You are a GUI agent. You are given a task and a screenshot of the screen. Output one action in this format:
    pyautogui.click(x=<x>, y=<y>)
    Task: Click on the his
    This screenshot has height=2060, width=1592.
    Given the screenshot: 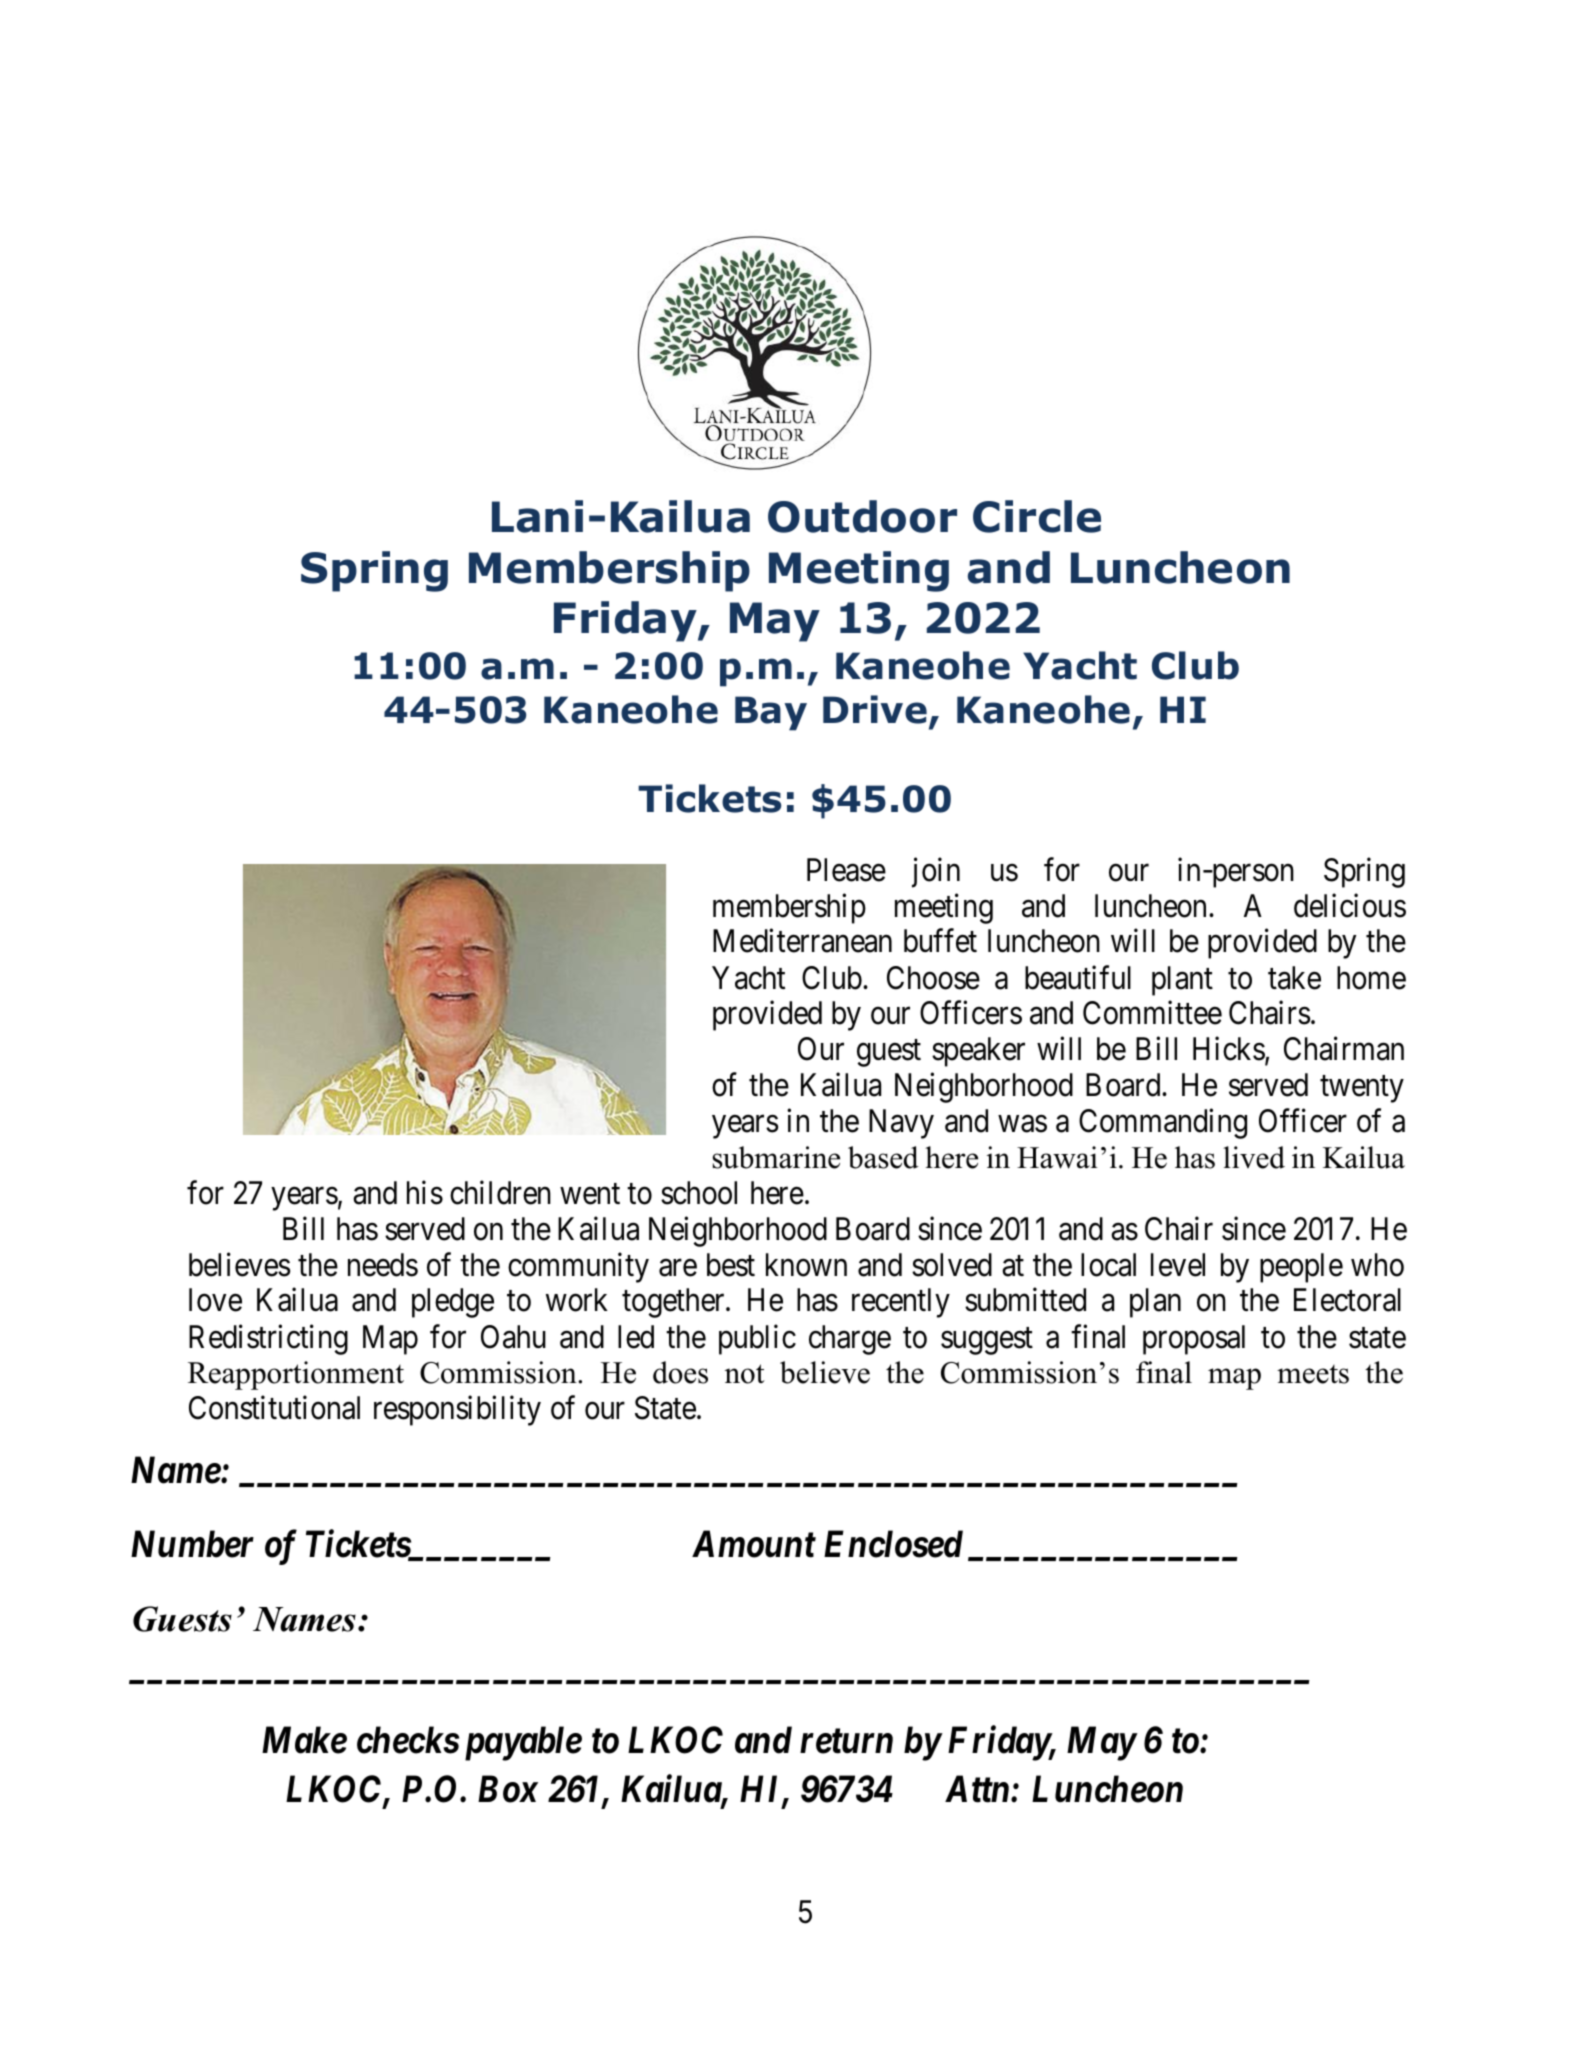 What is the action you would take?
    pyautogui.click(x=425, y=1193)
